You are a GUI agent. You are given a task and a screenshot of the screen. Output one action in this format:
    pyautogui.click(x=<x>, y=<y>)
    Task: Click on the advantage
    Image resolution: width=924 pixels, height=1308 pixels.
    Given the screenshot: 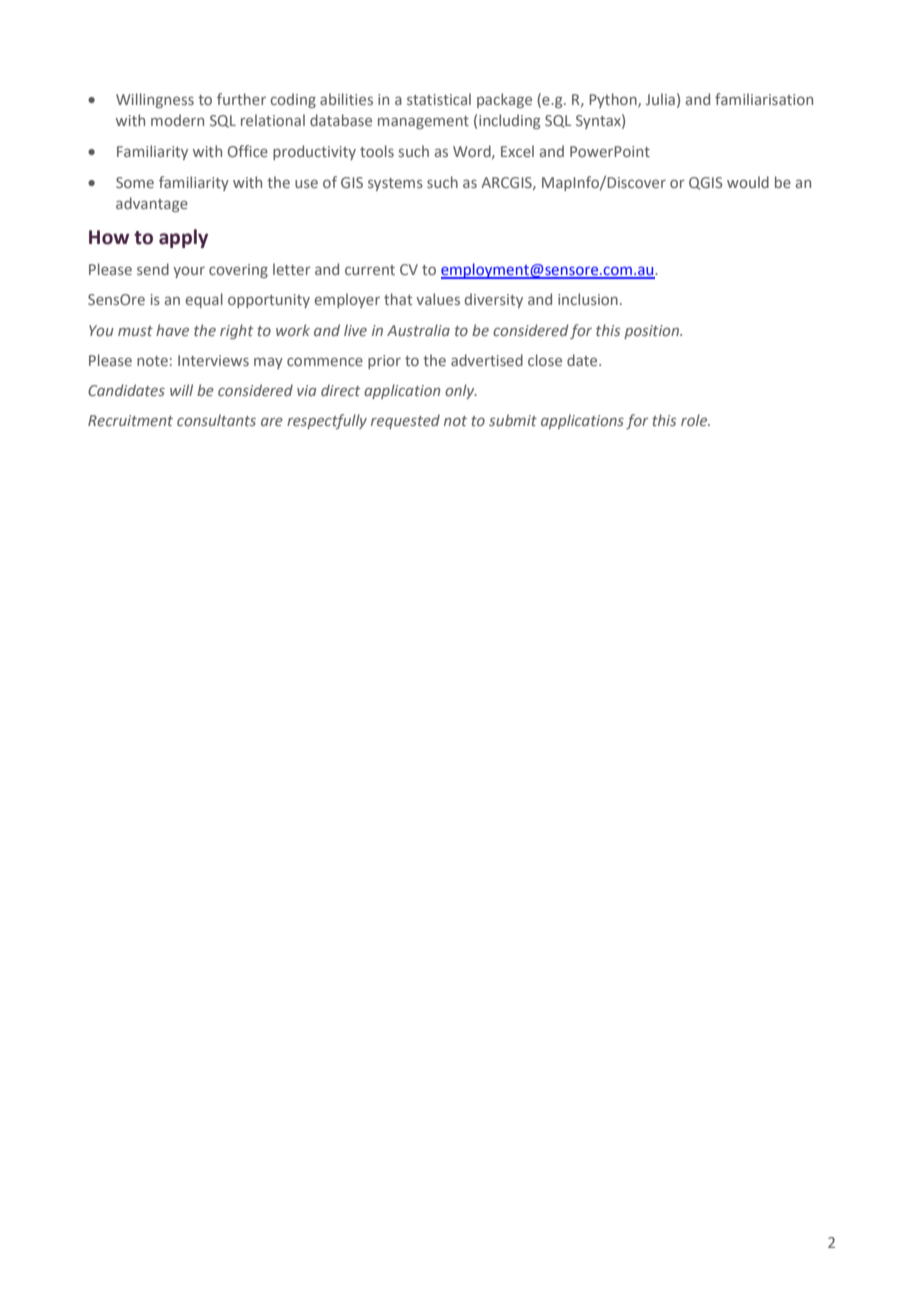 What is the action you would take?
    pyautogui.click(x=152, y=204)
